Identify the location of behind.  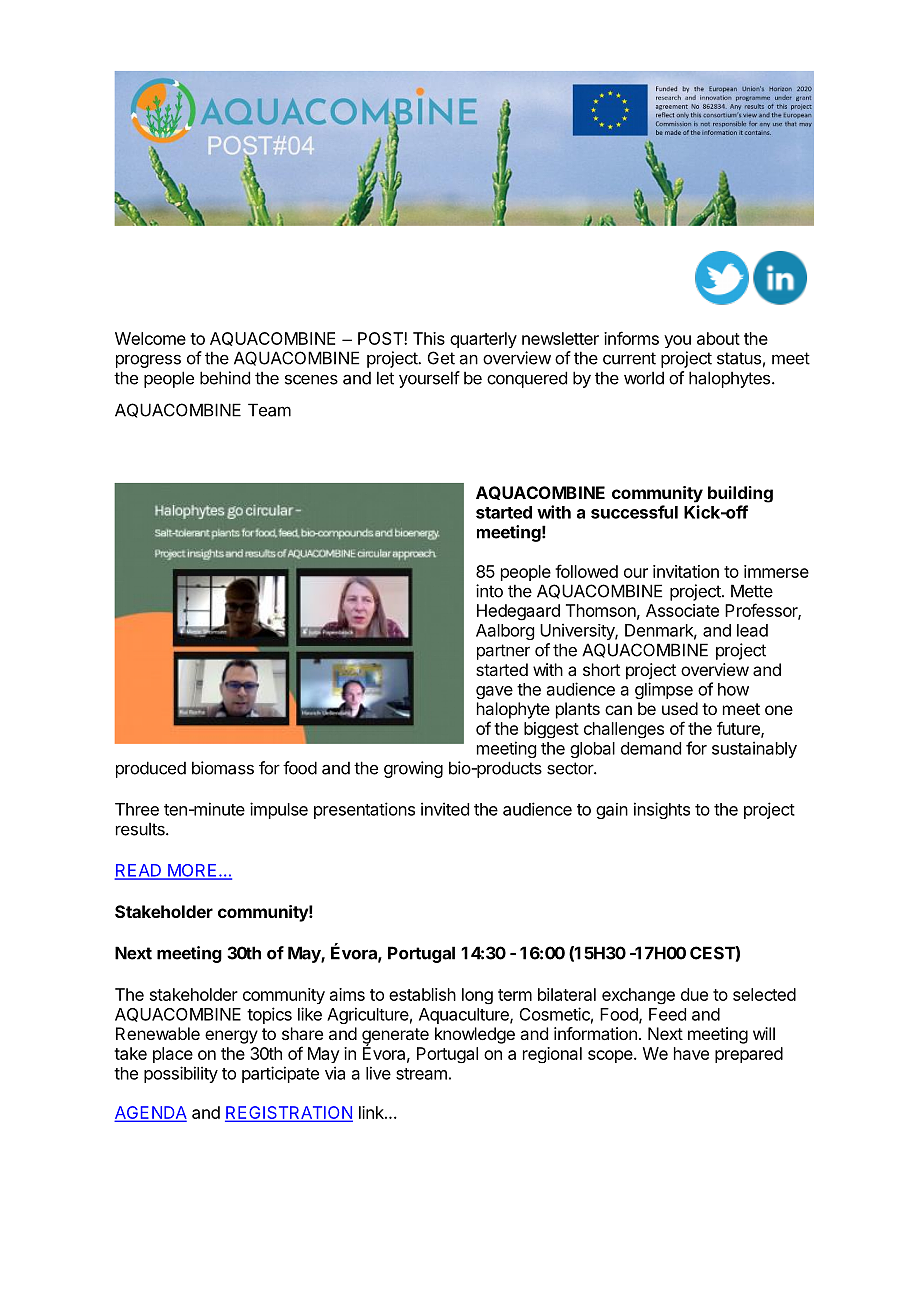
(225, 378).
